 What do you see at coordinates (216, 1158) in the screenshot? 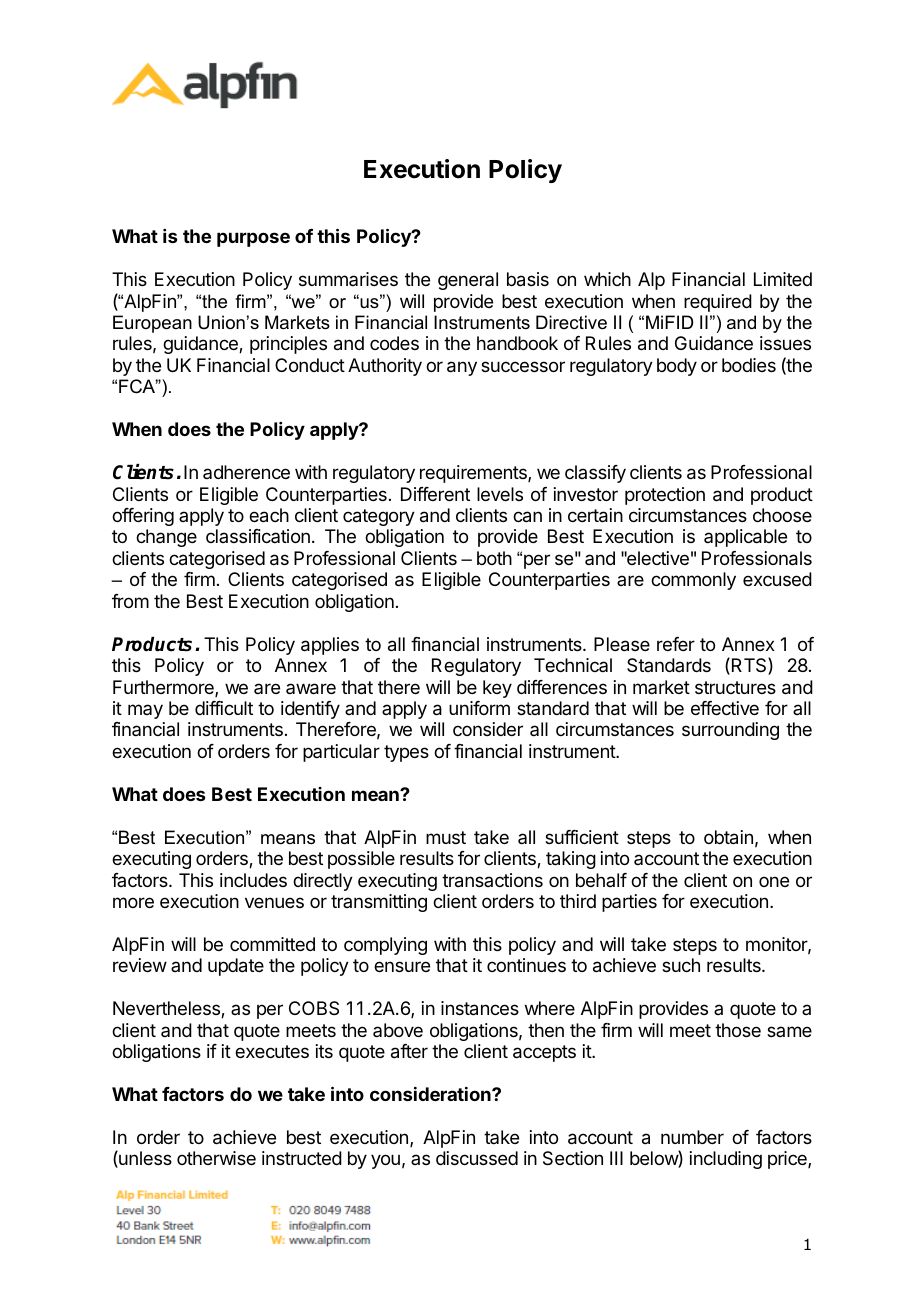
I see `otherwise` at bounding box center [216, 1158].
